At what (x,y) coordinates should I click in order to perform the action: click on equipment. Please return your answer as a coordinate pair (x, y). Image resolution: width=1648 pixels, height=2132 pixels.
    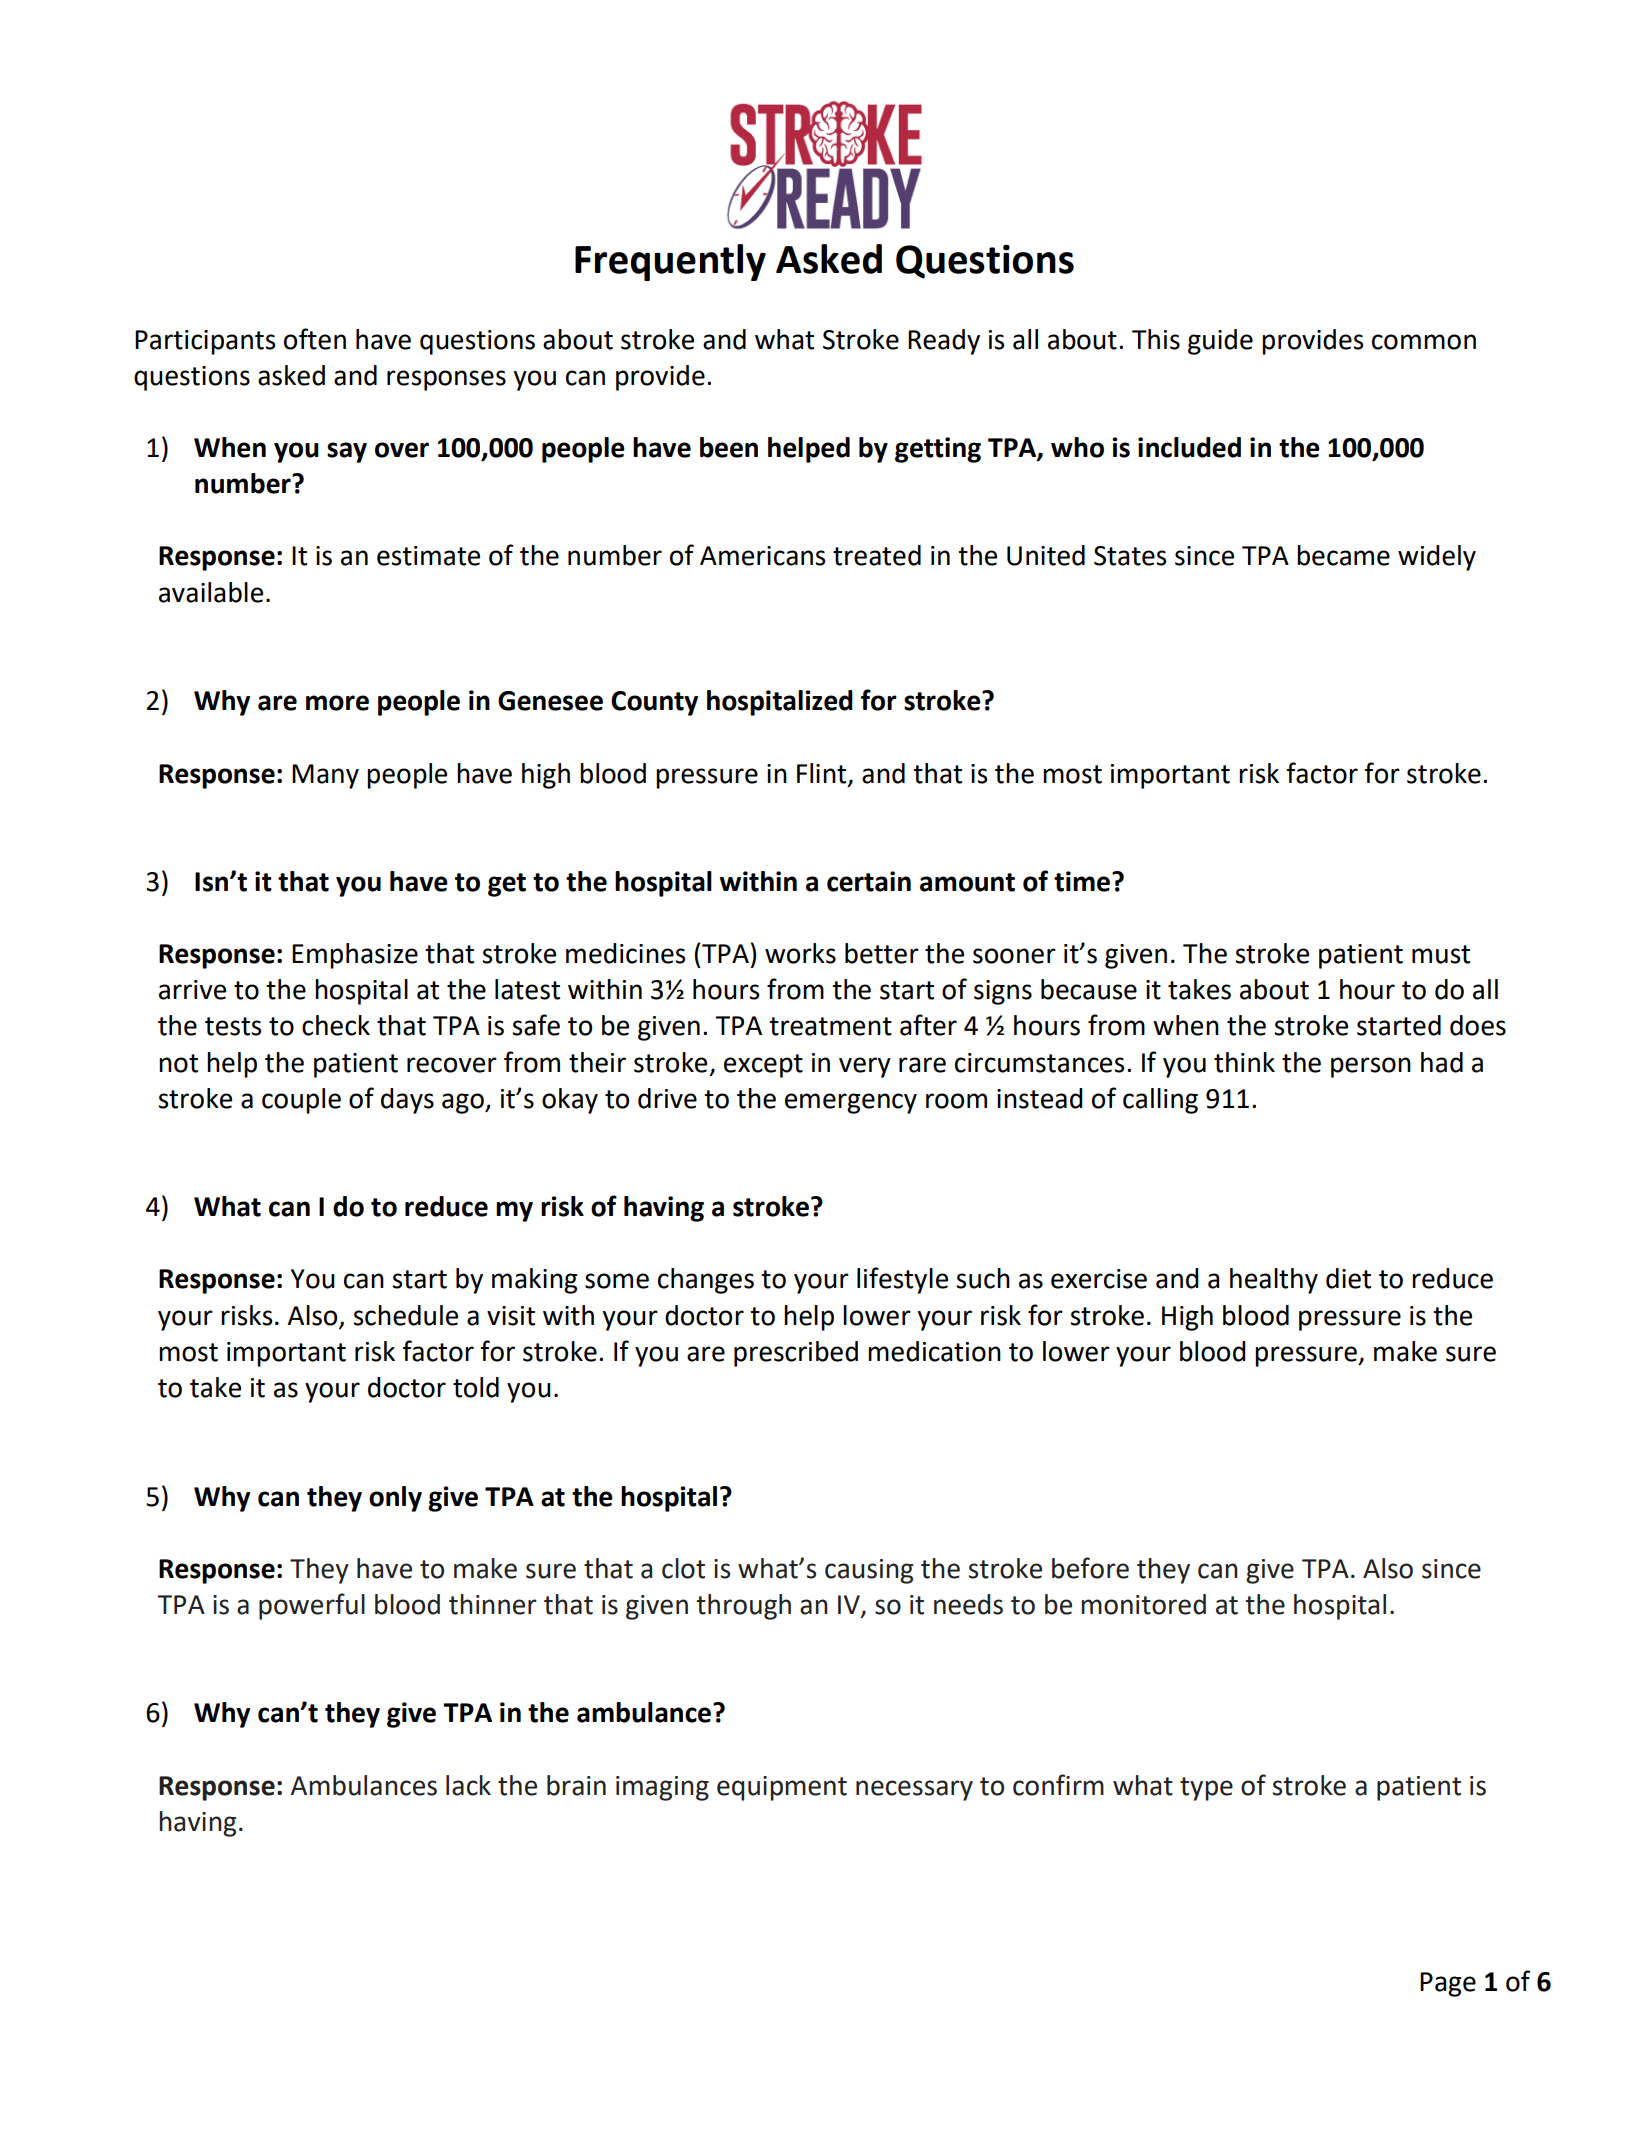
    Looking at the image, I should click on (782, 1788).
